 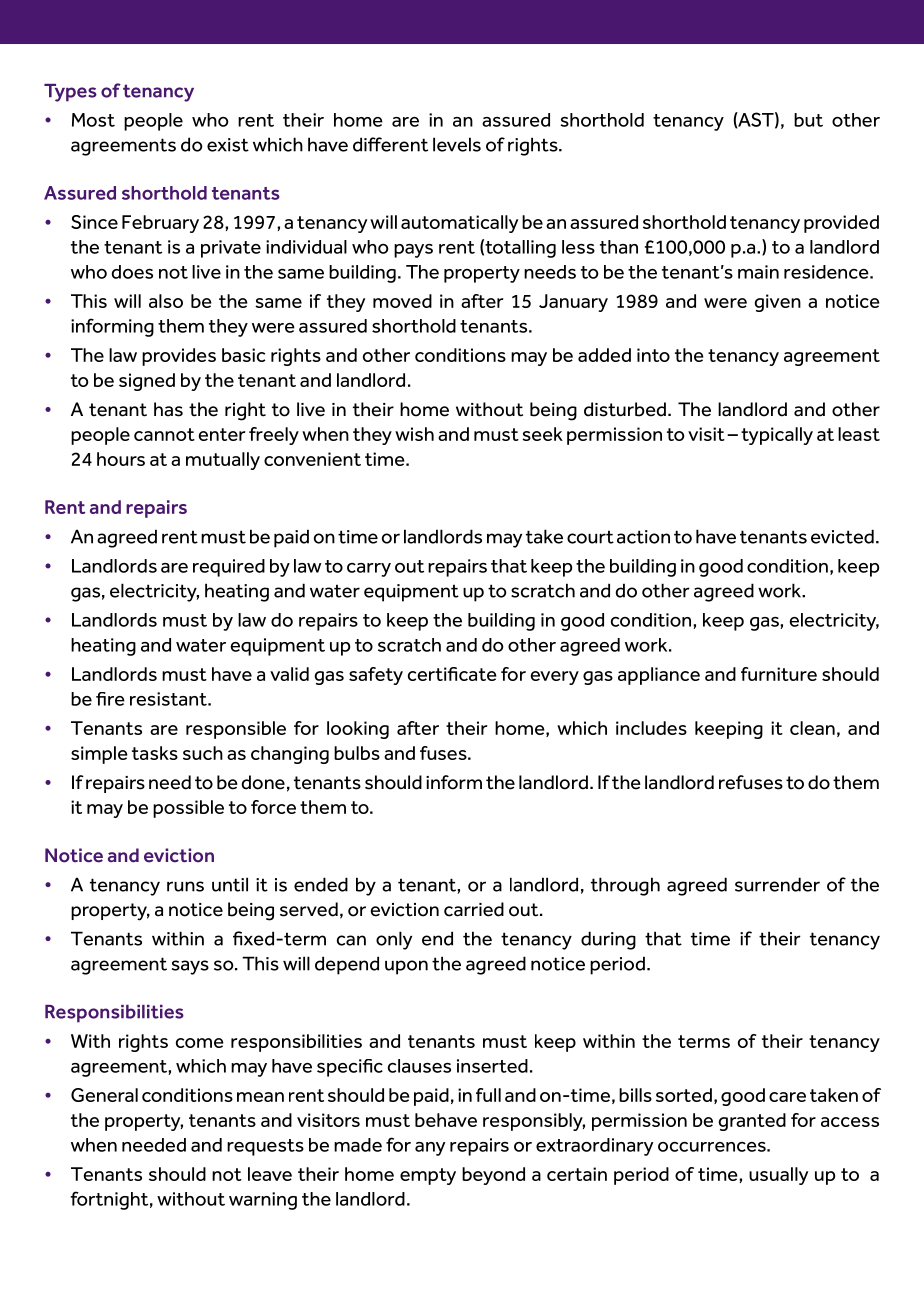 What do you see at coordinates (228, 145) in the screenshot?
I see `exist` at bounding box center [228, 145].
